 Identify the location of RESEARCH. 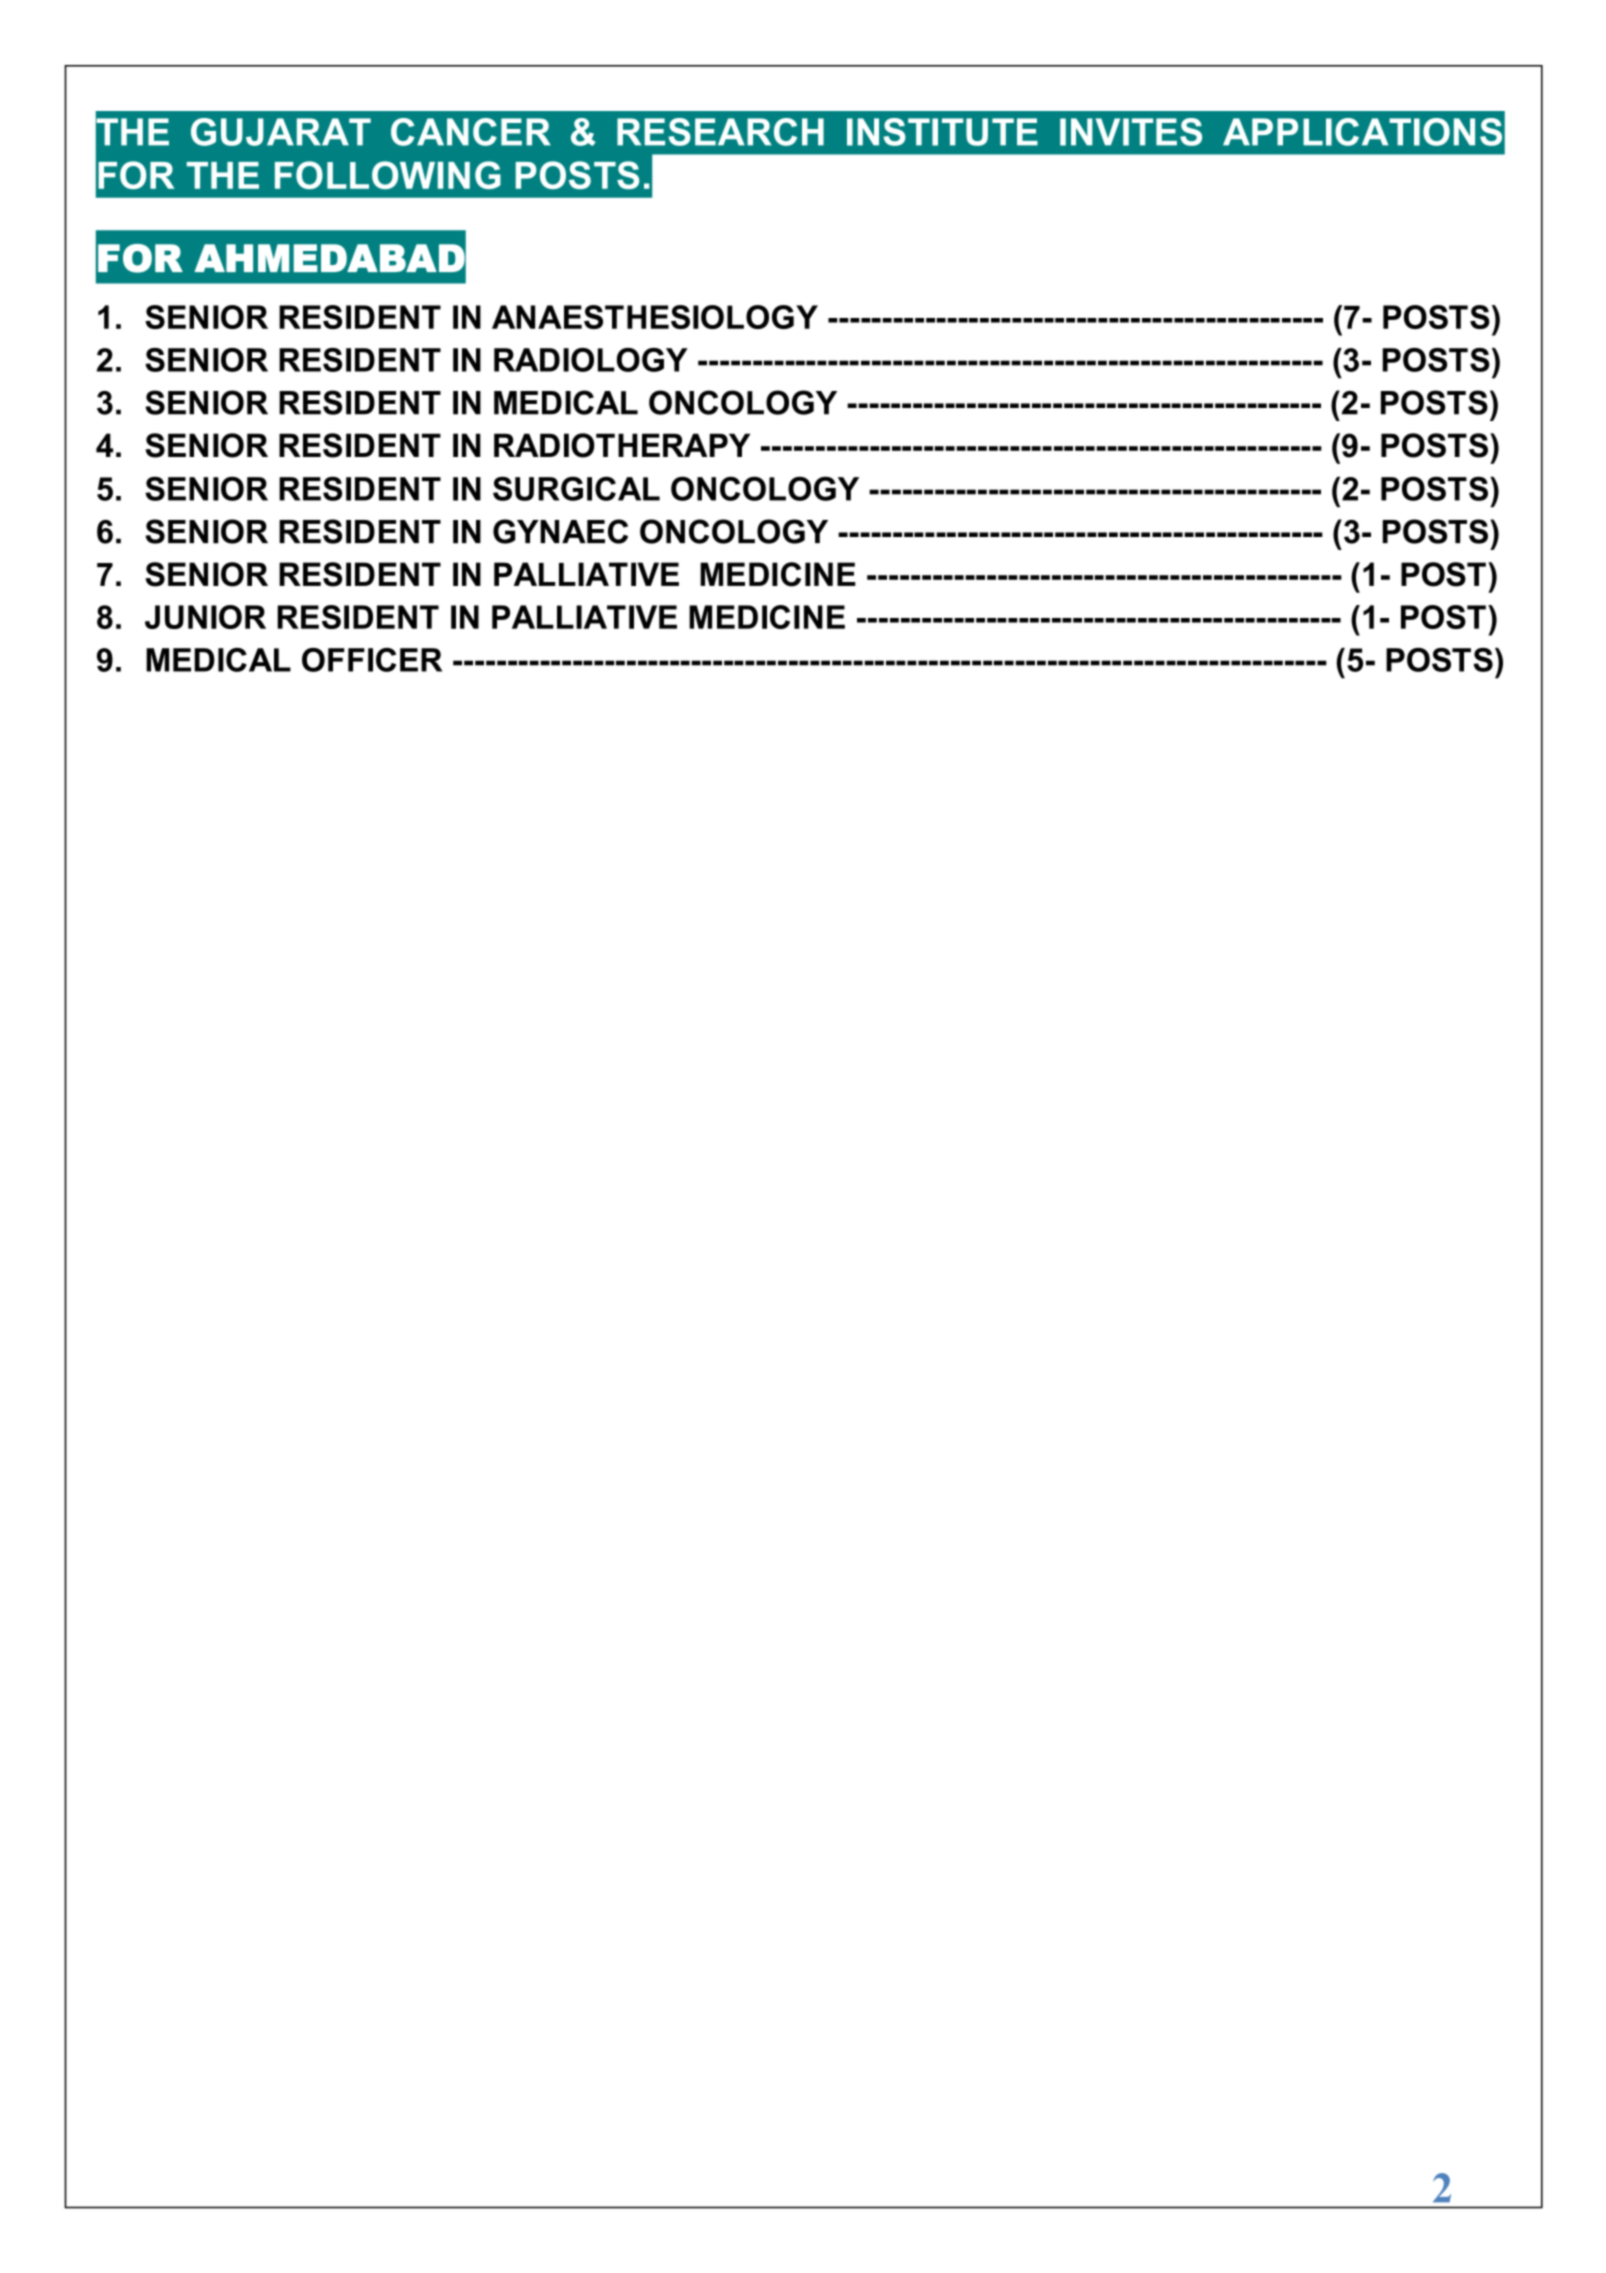
(720, 132).
